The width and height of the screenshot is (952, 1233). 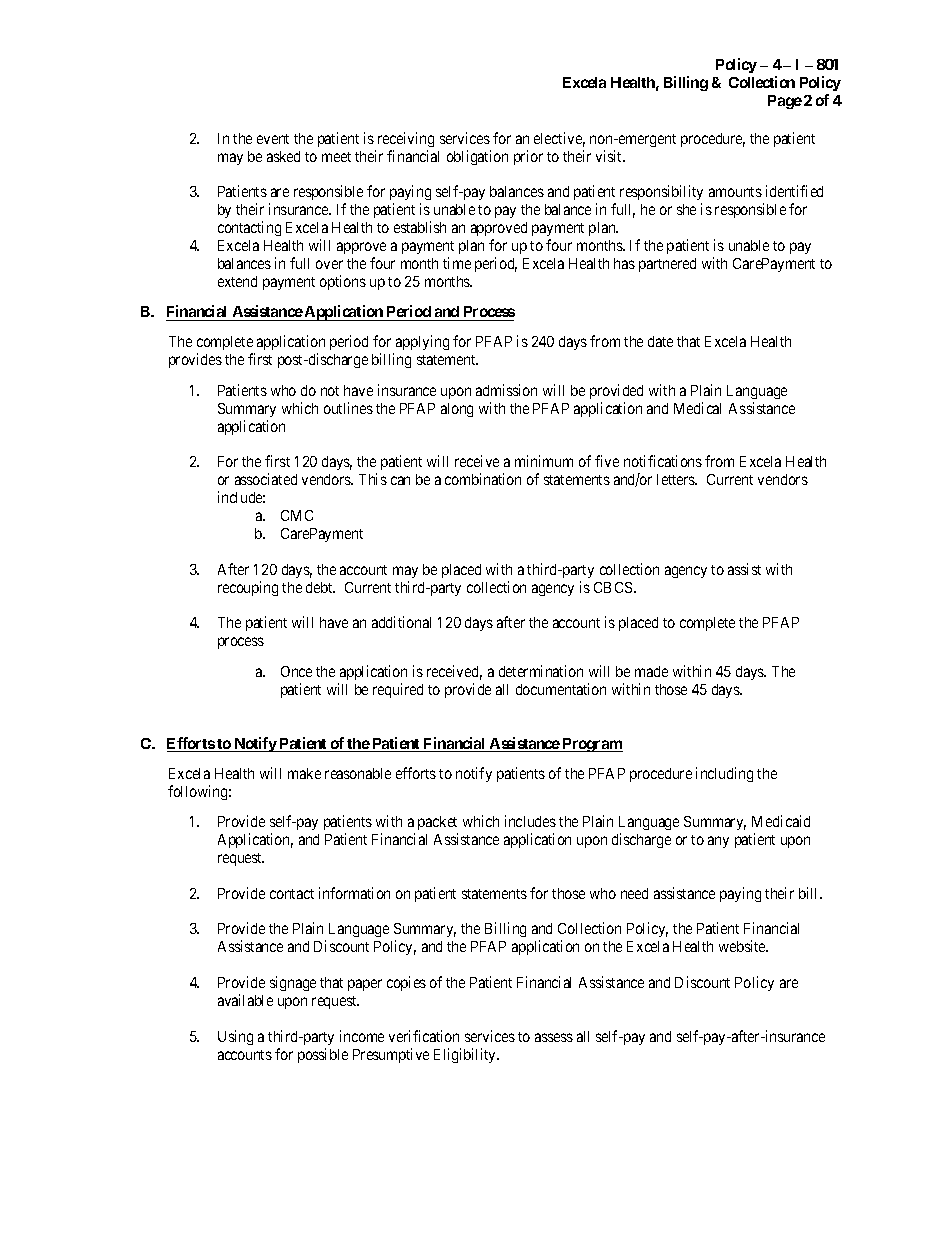 I want to click on outlines, so click(x=348, y=408).
